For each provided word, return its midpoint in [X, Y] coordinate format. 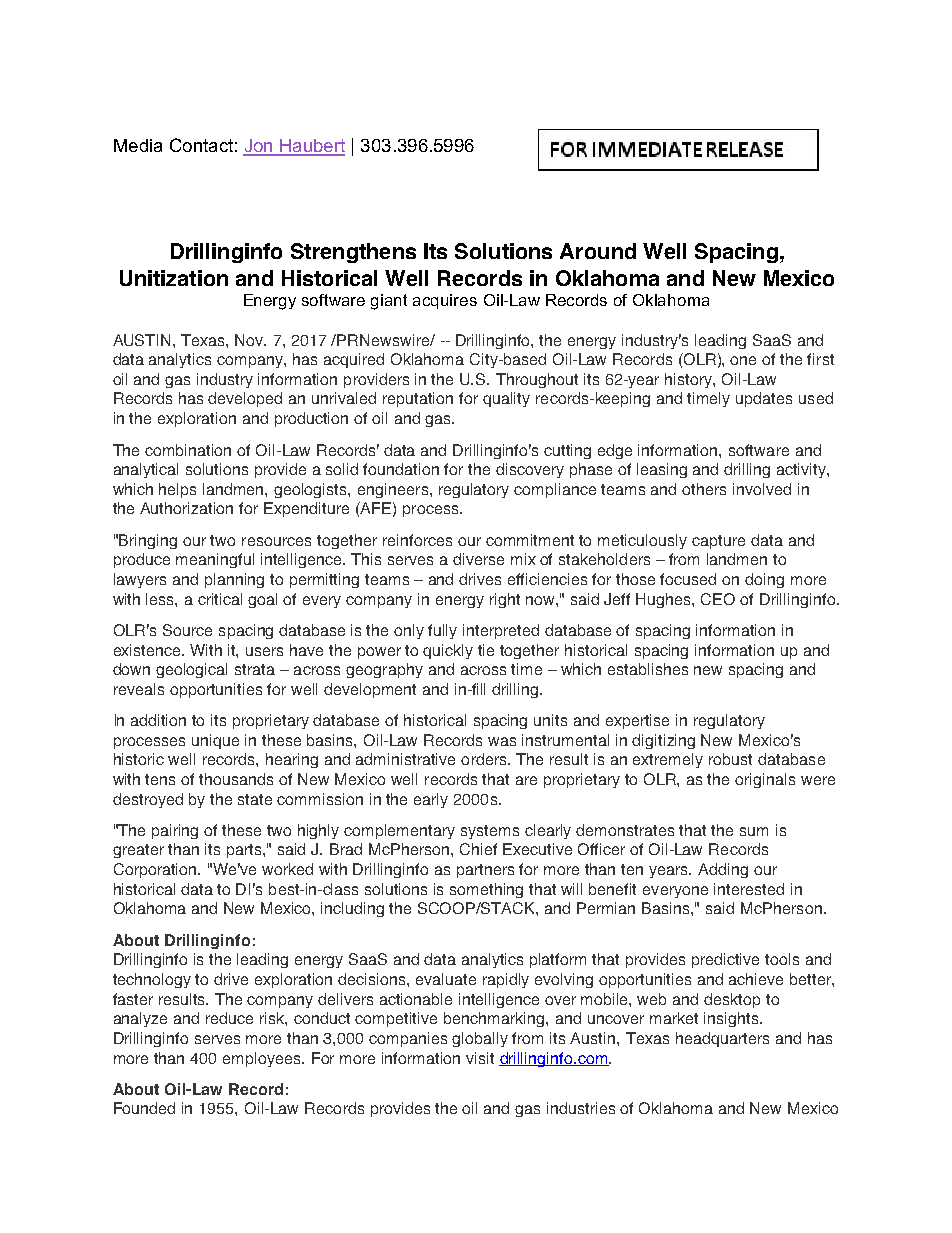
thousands [236, 779]
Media [138, 145]
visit [480, 1058]
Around [598, 251]
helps [177, 490]
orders [485, 759]
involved [762, 489]
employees [263, 1059]
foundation [401, 469]
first [820, 359]
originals [765, 780]
